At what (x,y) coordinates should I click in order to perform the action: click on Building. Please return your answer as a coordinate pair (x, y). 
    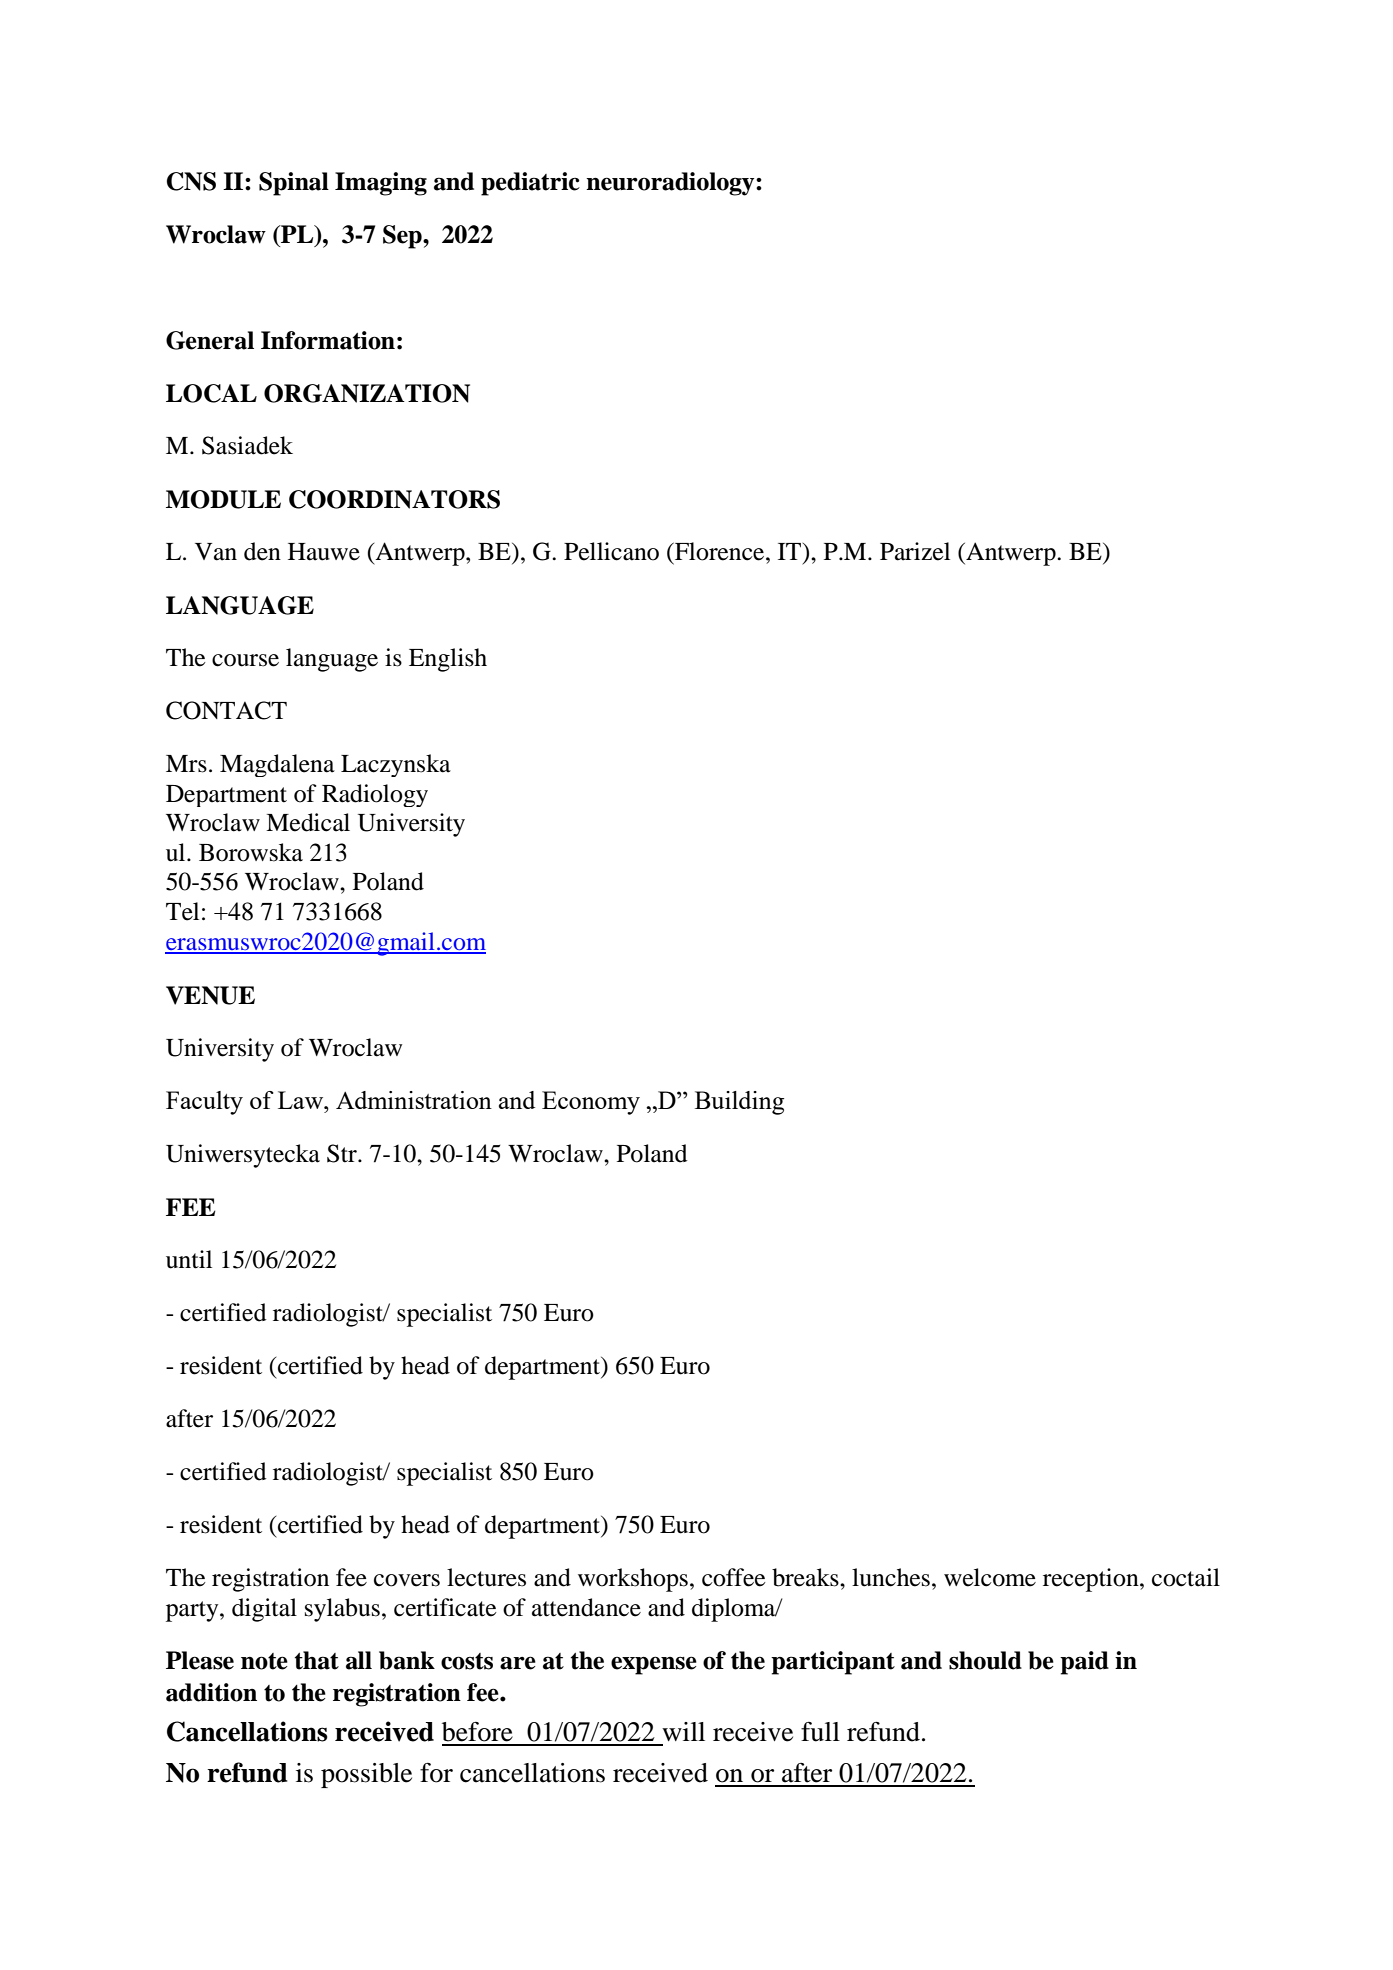
    Looking at the image, I should click on (739, 1103).
